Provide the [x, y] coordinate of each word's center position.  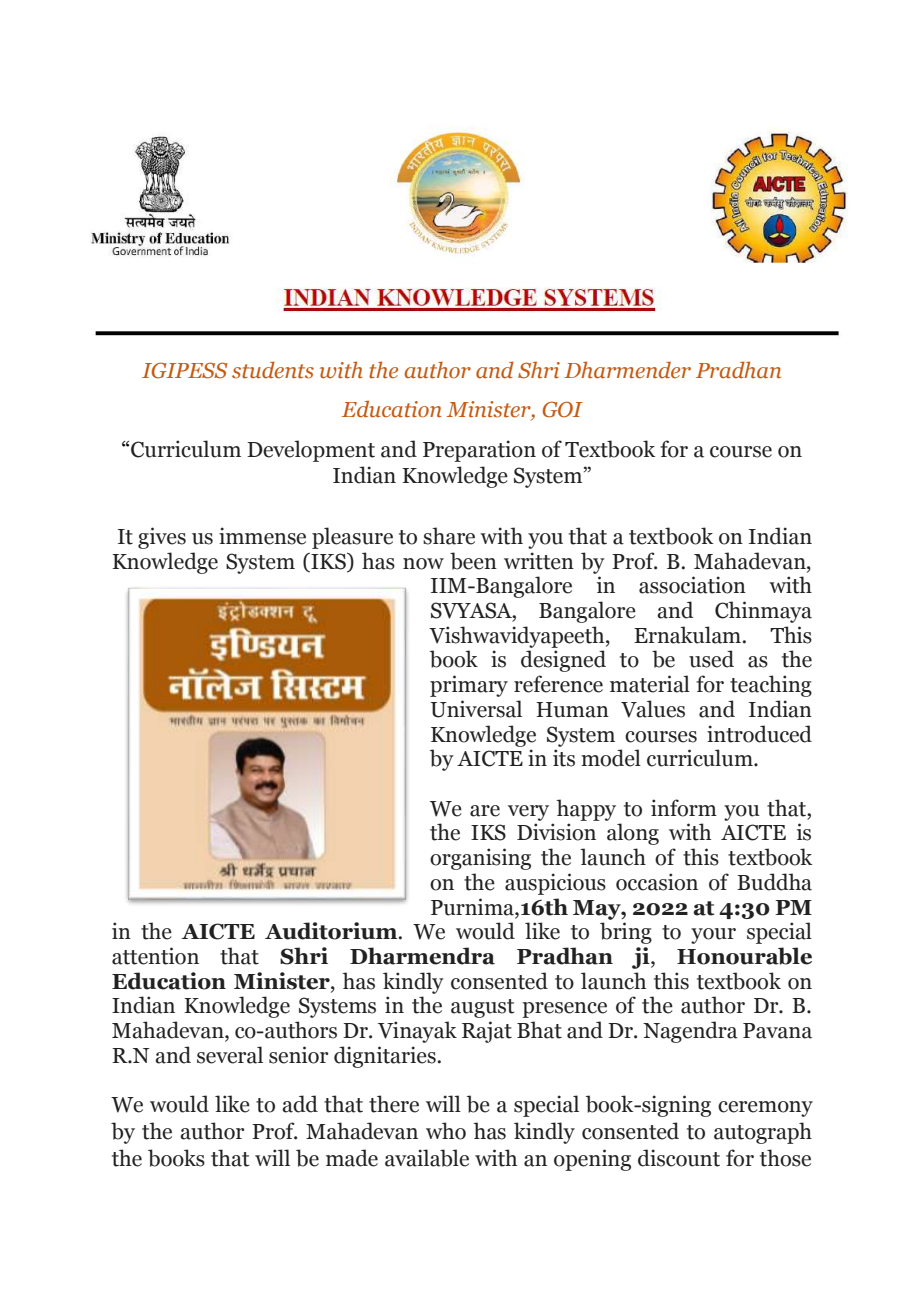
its [564, 758]
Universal [476, 709]
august [483, 1008]
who [446, 1131]
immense [262, 536]
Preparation [479, 451]
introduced [759, 734]
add [300, 1104]
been [473, 561]
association [692, 585]
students [273, 370]
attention [155, 956]
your [713, 936]
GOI [562, 409]
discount [679, 1158]
